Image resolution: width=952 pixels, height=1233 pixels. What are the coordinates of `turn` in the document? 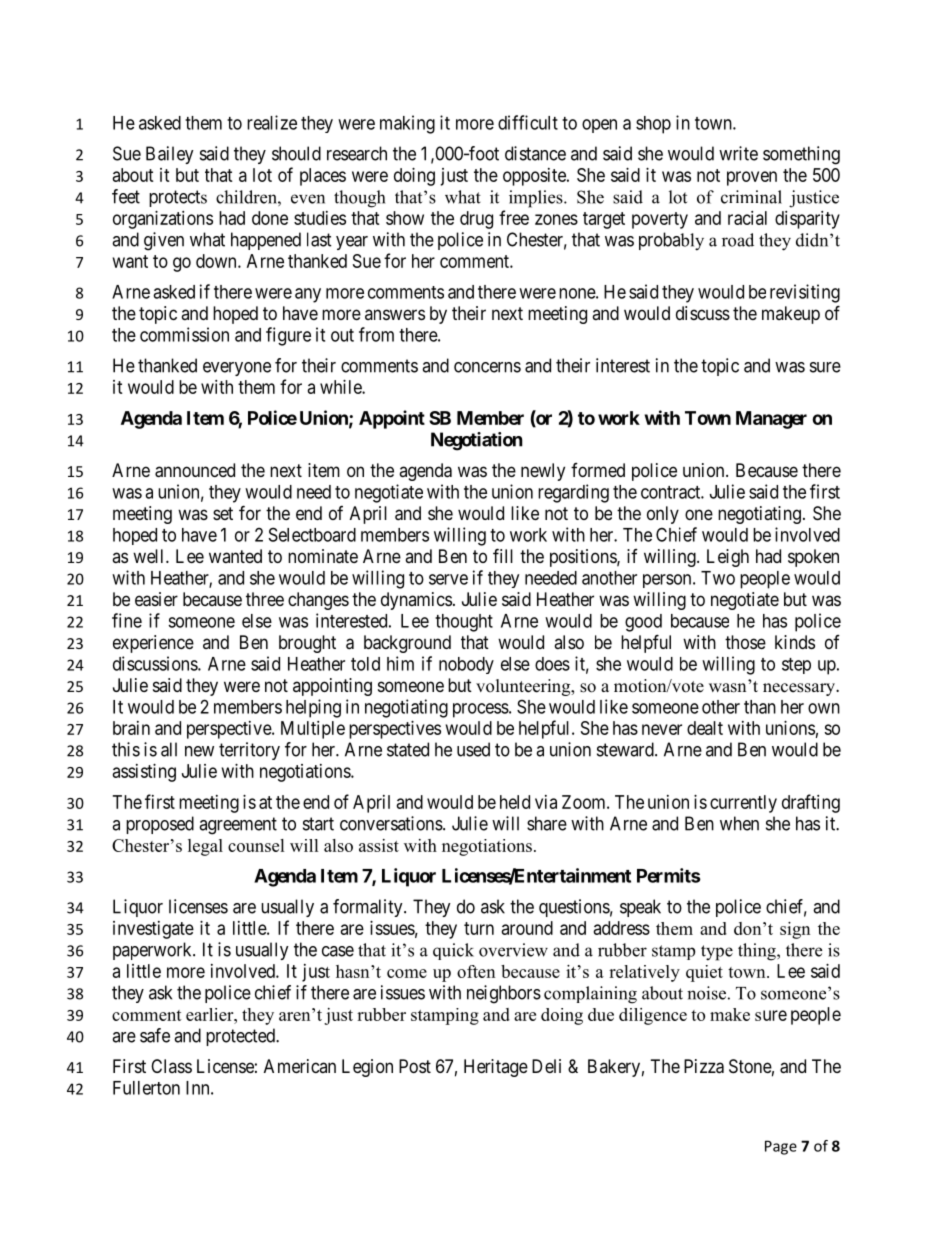 It's located at (479, 928).
